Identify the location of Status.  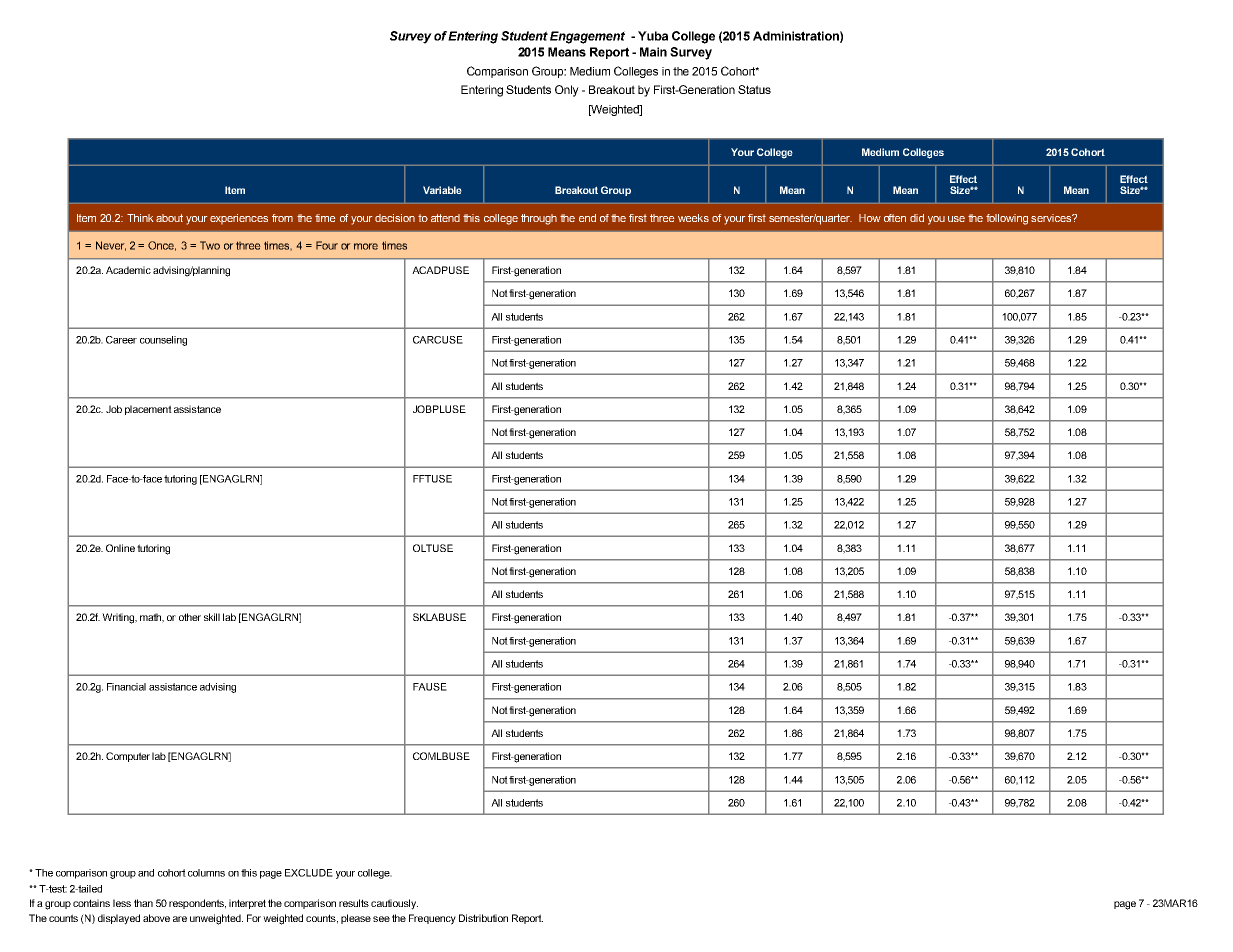
(754, 89).
